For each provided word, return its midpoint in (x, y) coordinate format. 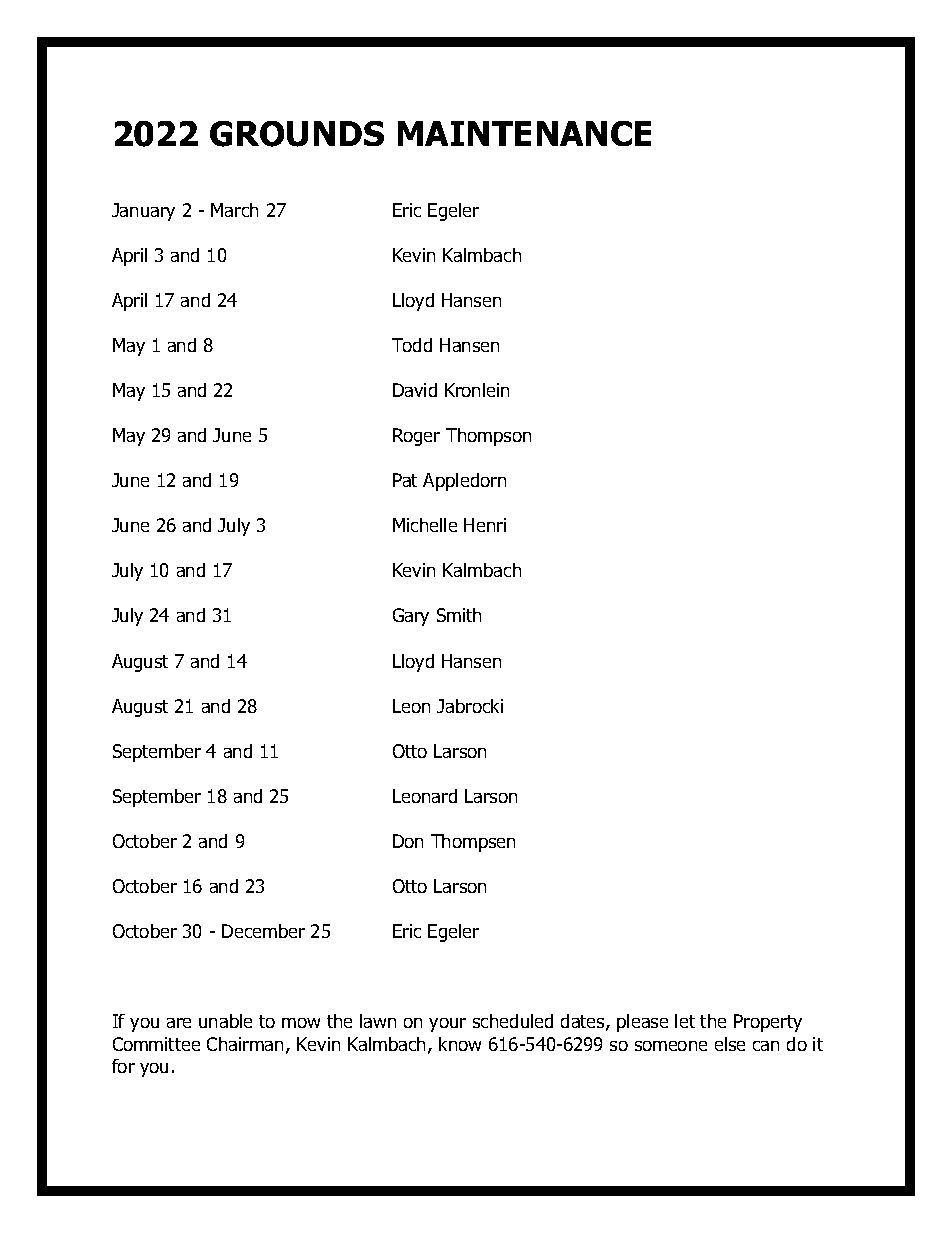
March (234, 210)
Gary (411, 617)
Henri (485, 525)
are (179, 1023)
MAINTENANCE (524, 133)
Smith (459, 615)
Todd (412, 345)
